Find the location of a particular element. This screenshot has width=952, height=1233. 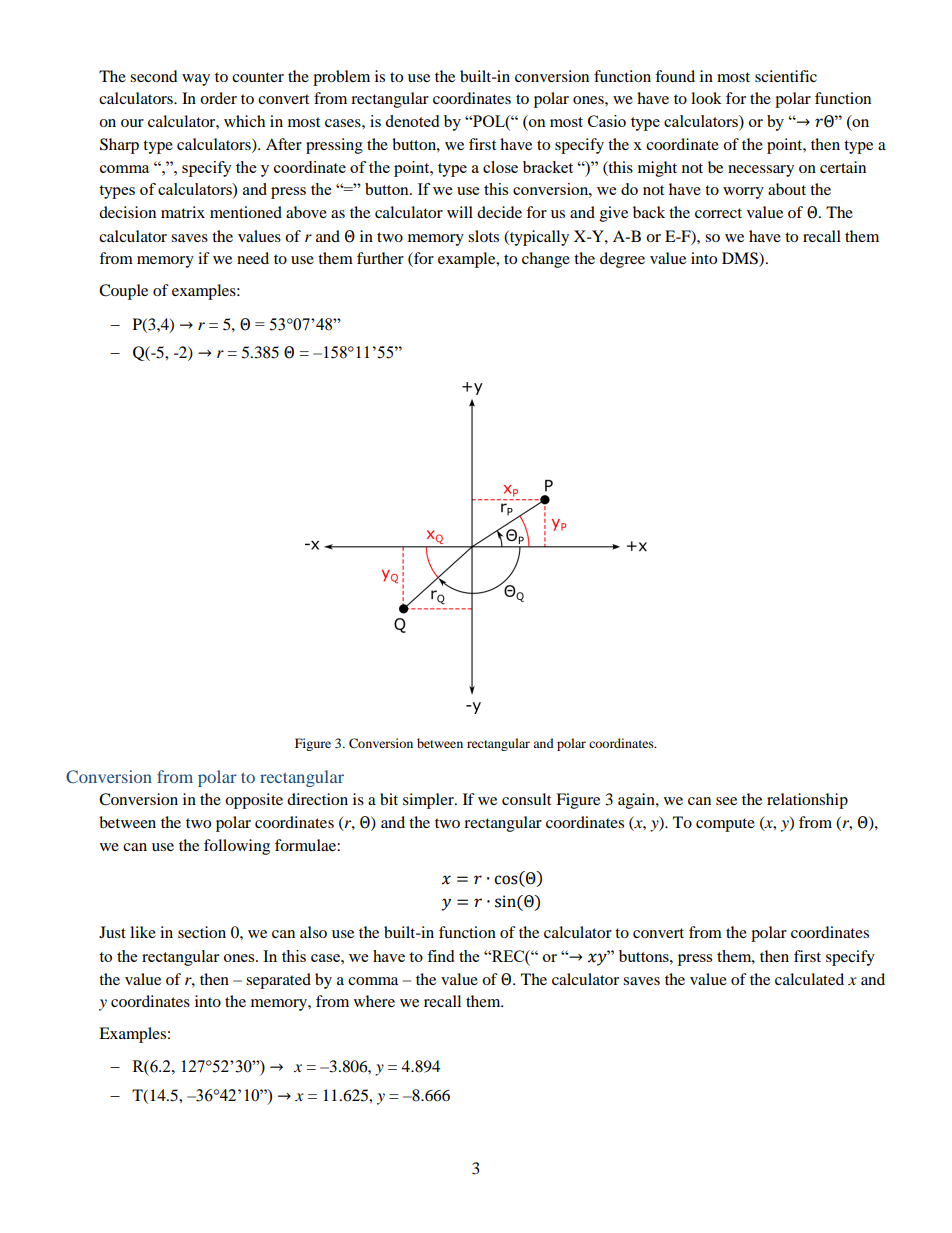

change is located at coordinates (546, 260).
